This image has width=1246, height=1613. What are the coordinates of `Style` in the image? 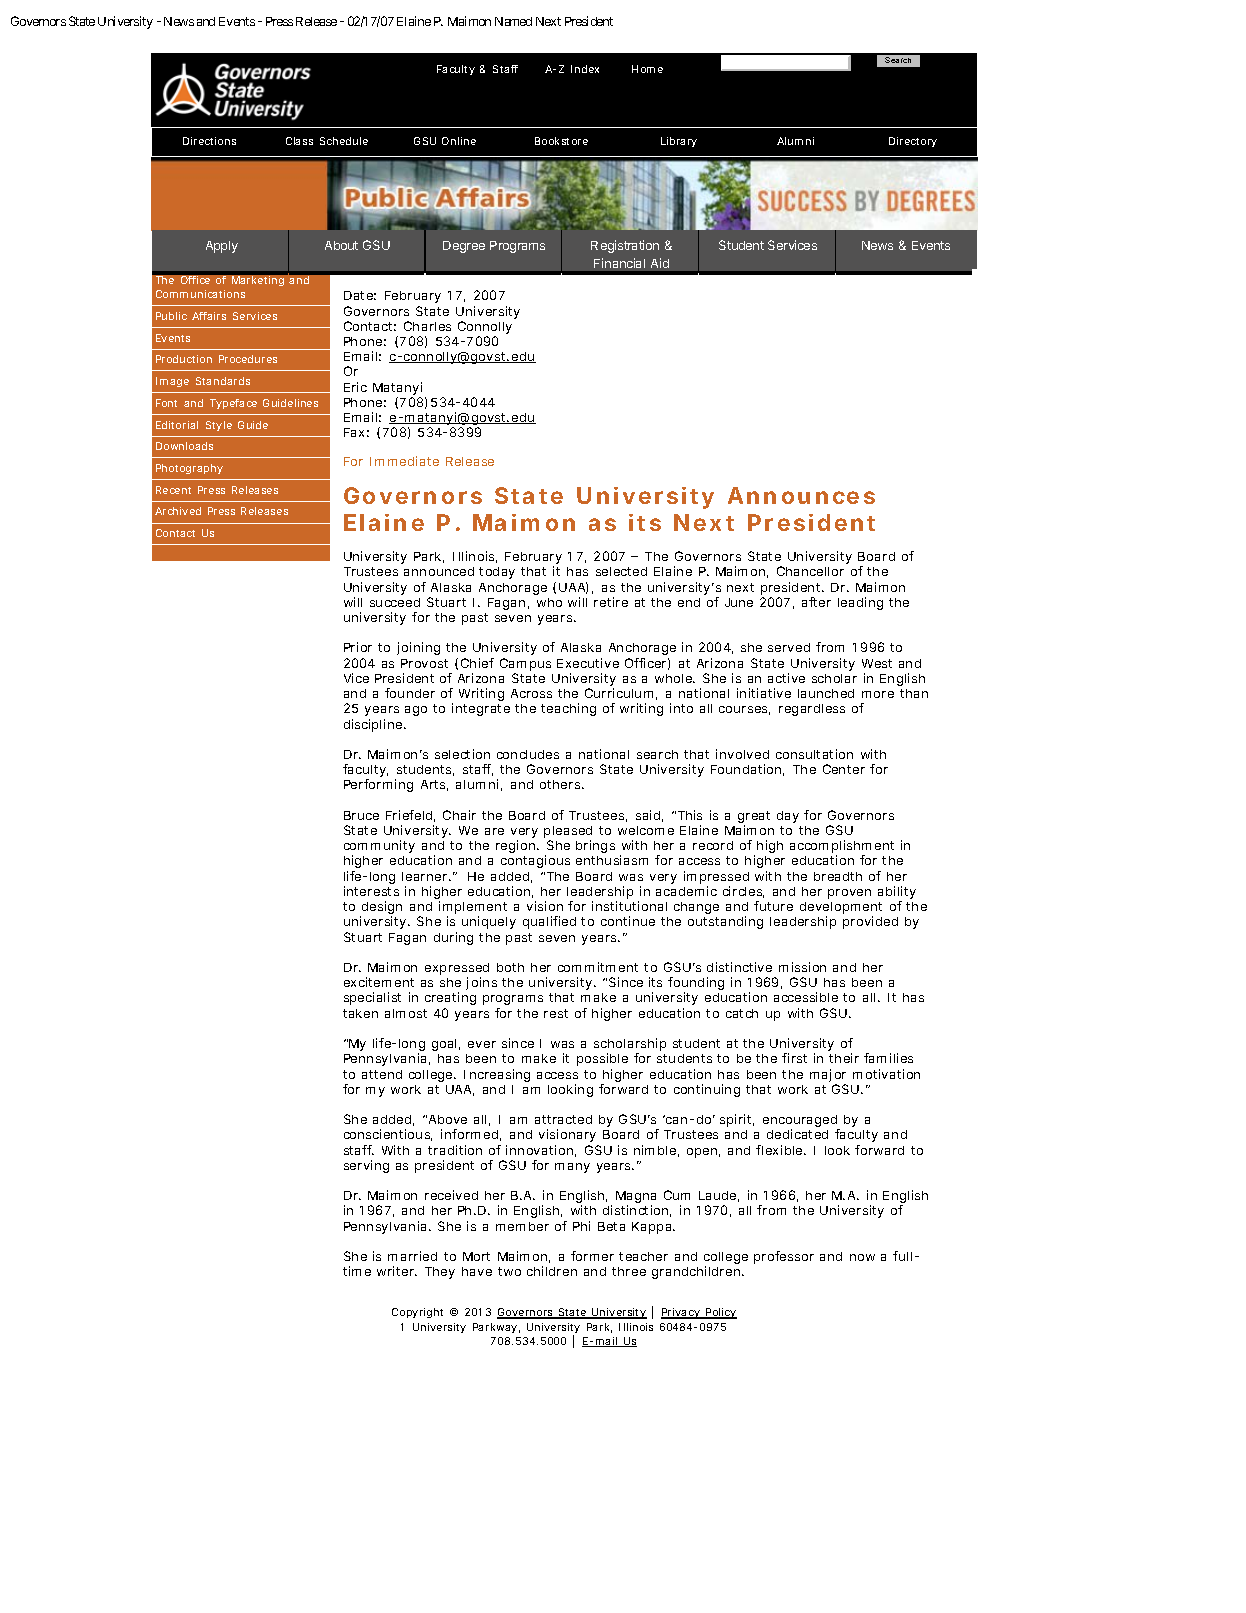 It's located at (219, 426).
